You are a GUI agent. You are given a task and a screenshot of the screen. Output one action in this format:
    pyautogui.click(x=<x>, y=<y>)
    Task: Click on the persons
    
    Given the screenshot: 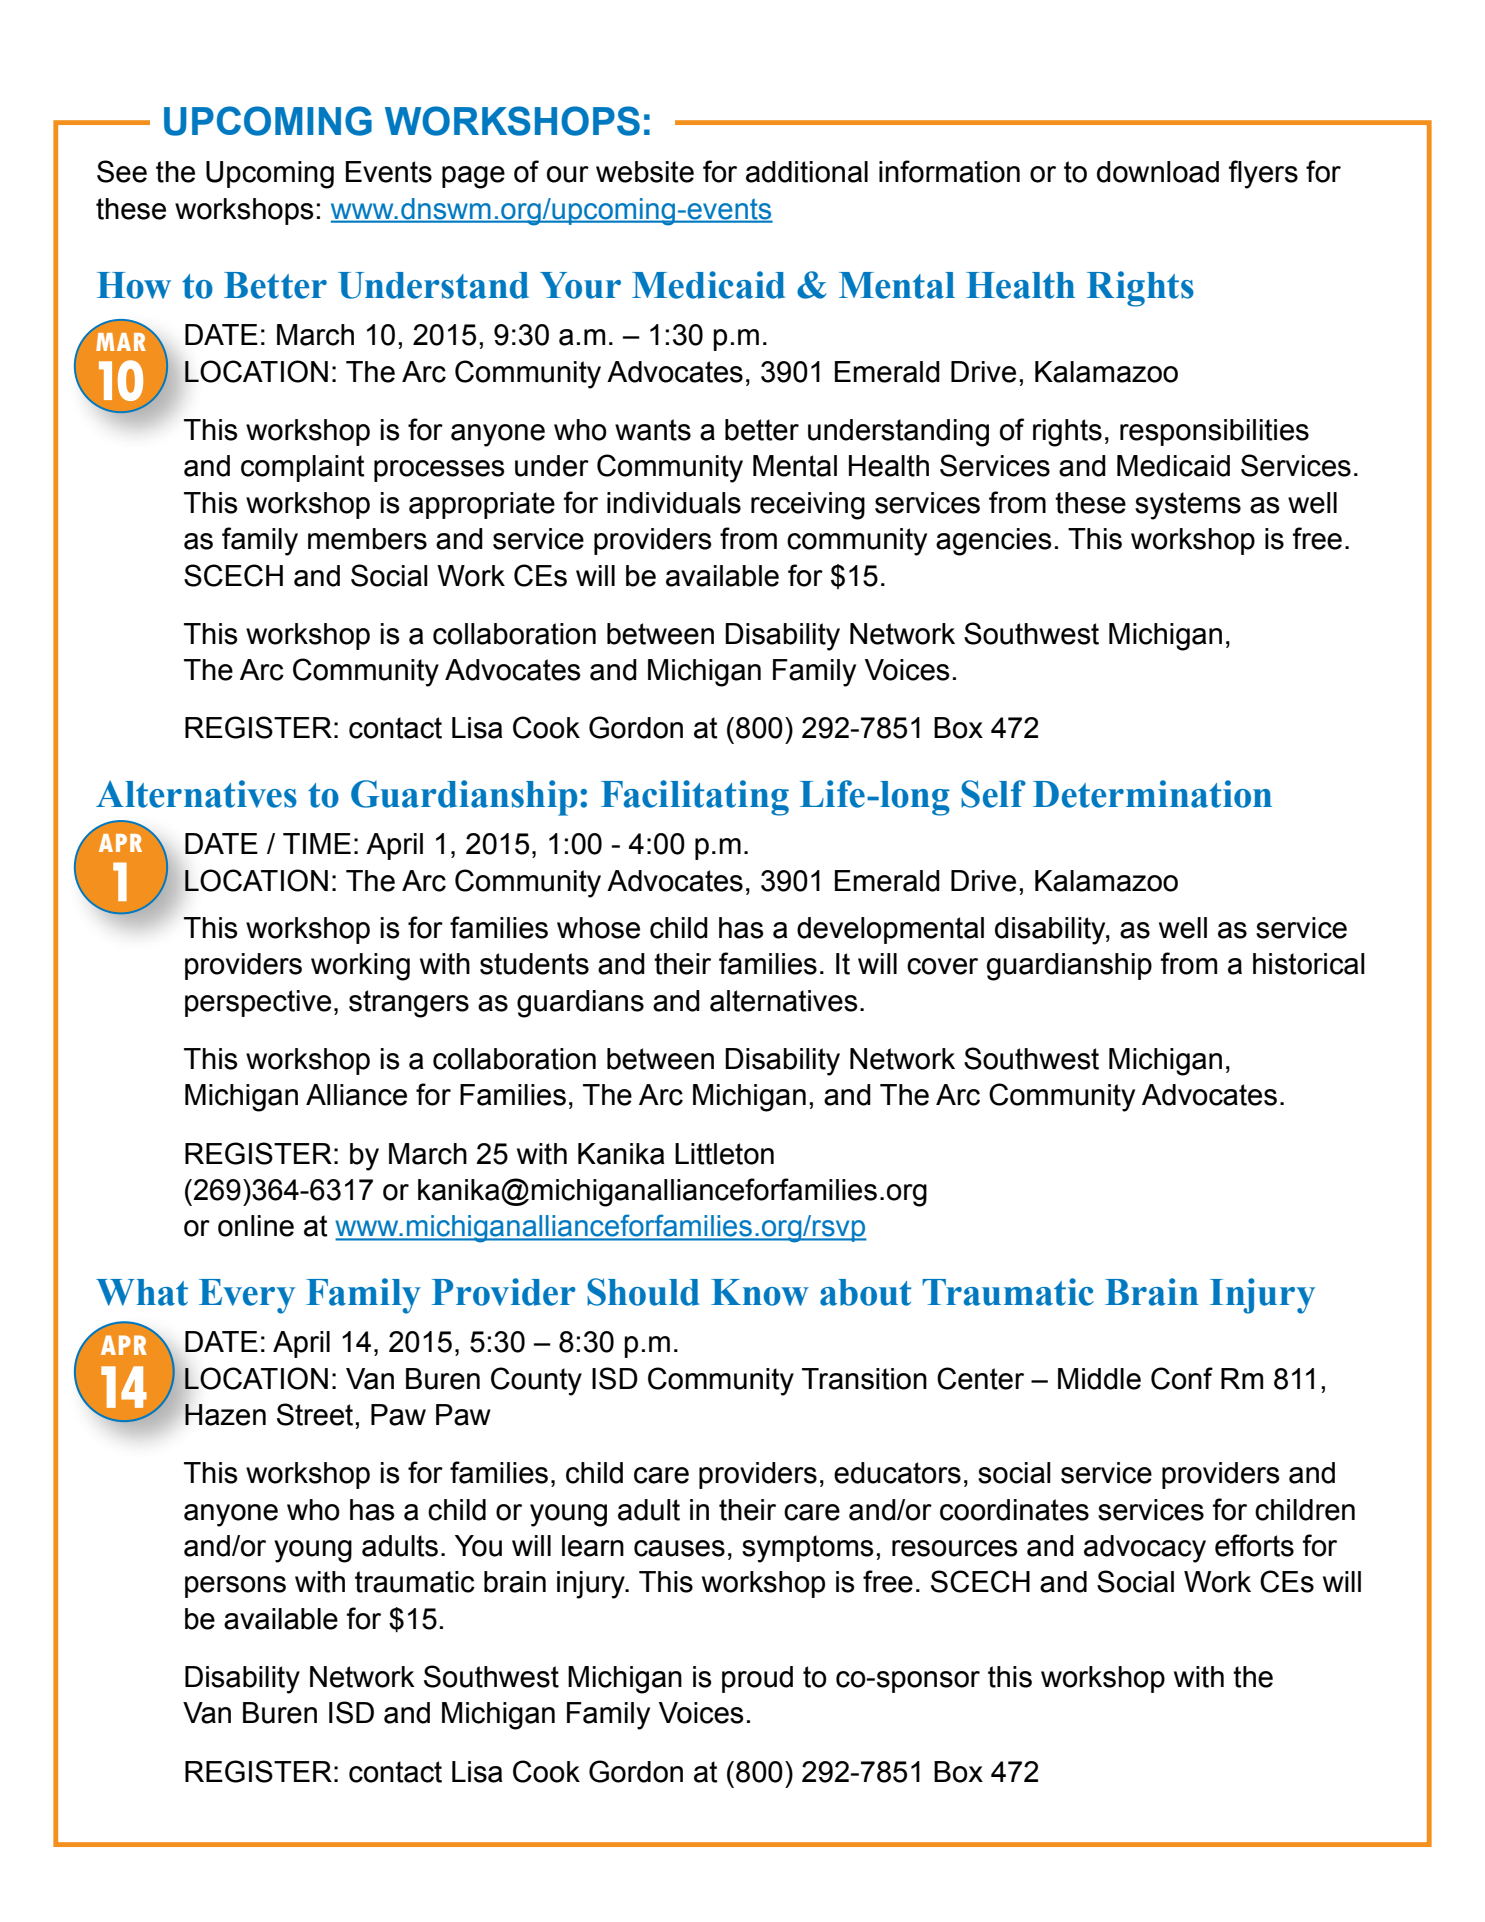 What is the action you would take?
    pyautogui.click(x=235, y=1587)
